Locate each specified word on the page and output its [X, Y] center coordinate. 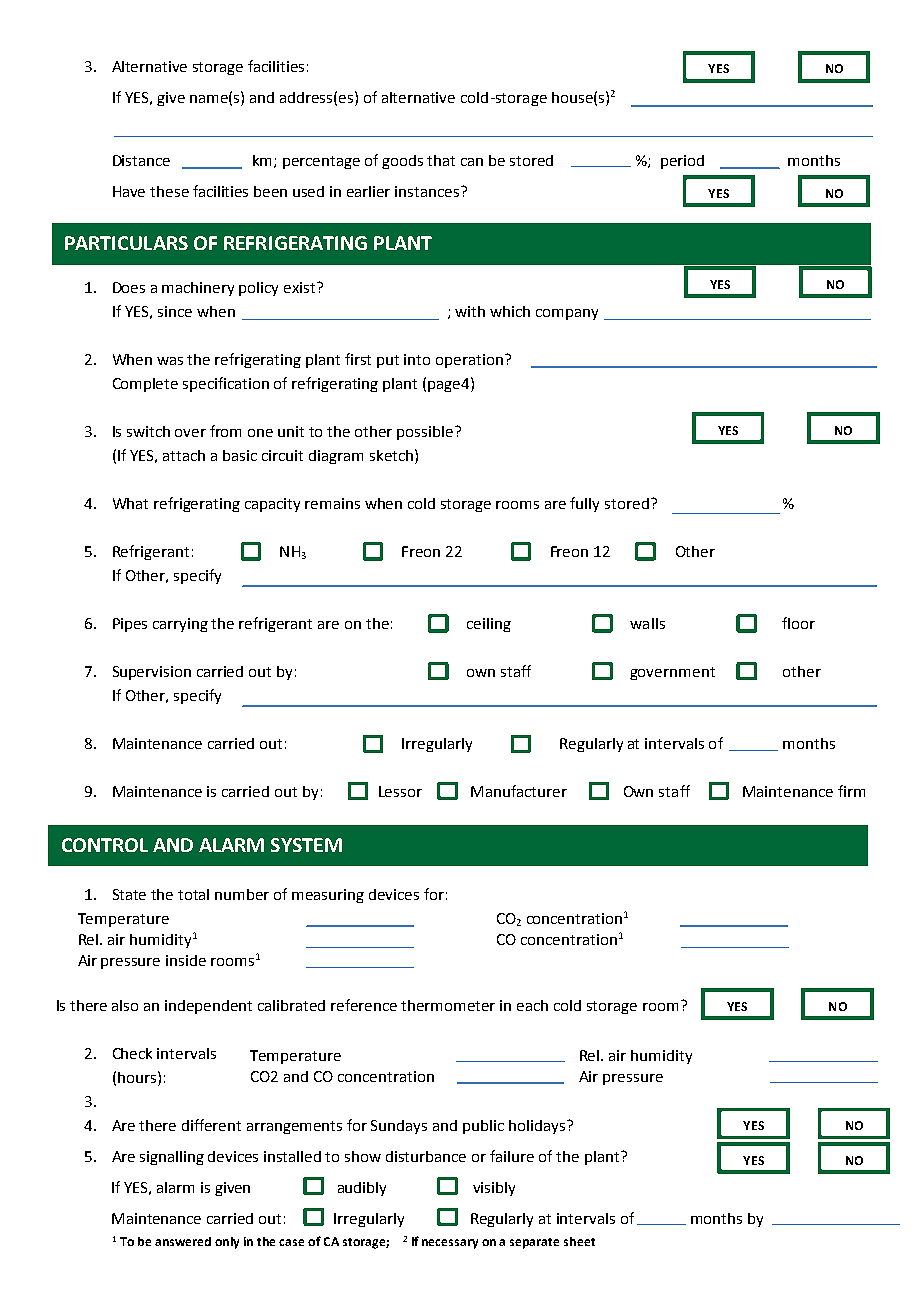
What [130, 503]
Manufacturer [519, 791]
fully [584, 504]
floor [798, 623]
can [472, 162]
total [193, 894]
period [682, 162]
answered [183, 1241]
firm [851, 791]
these [169, 191]
